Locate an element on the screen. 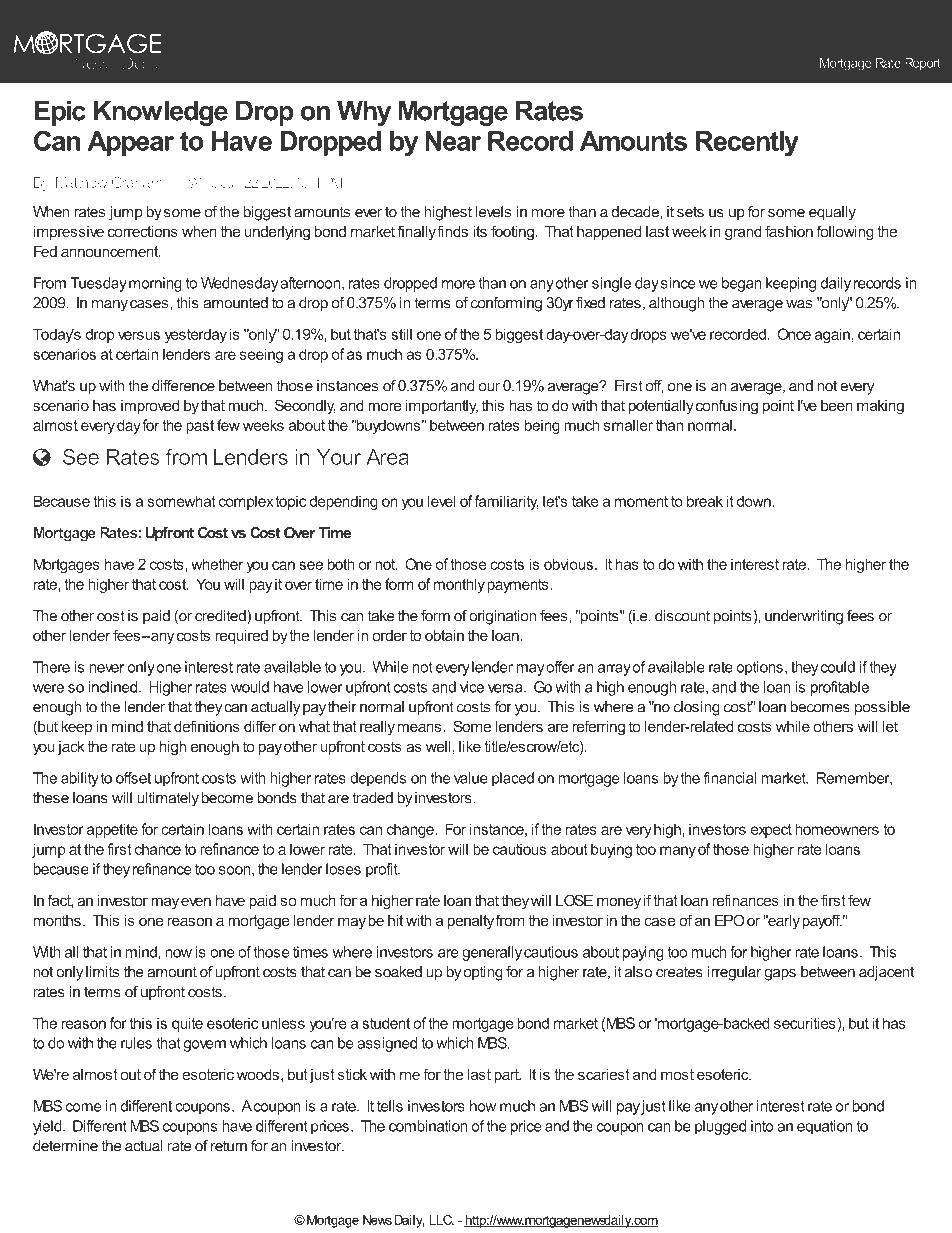 The image size is (952, 1233). chance is located at coordinates (158, 849).
